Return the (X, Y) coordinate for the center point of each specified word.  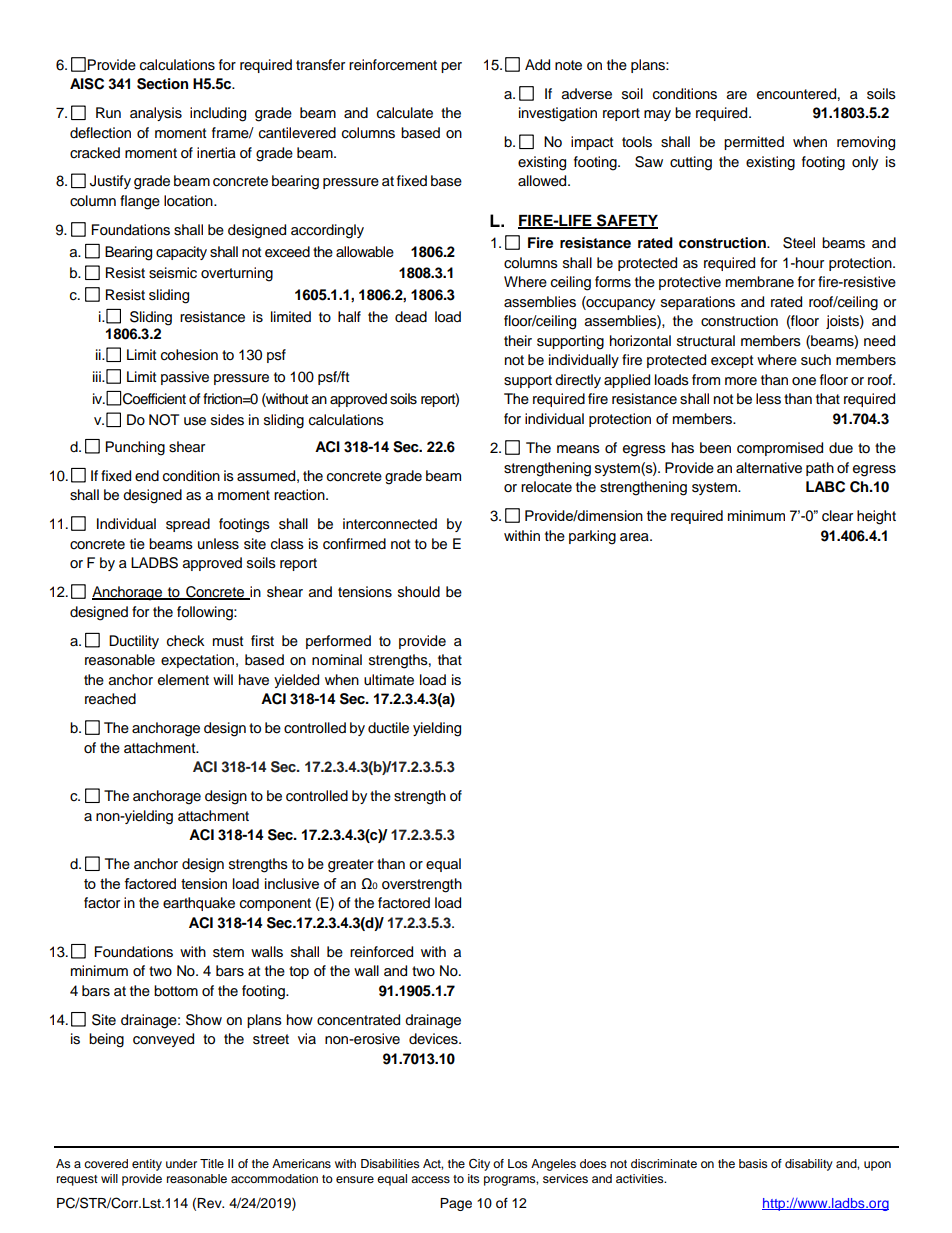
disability (809, 1165)
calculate (405, 113)
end (147, 475)
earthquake (199, 904)
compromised (780, 449)
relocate (546, 487)
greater (351, 866)
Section (162, 84)
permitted (754, 143)
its (474, 1178)
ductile (388, 728)
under (181, 1163)
